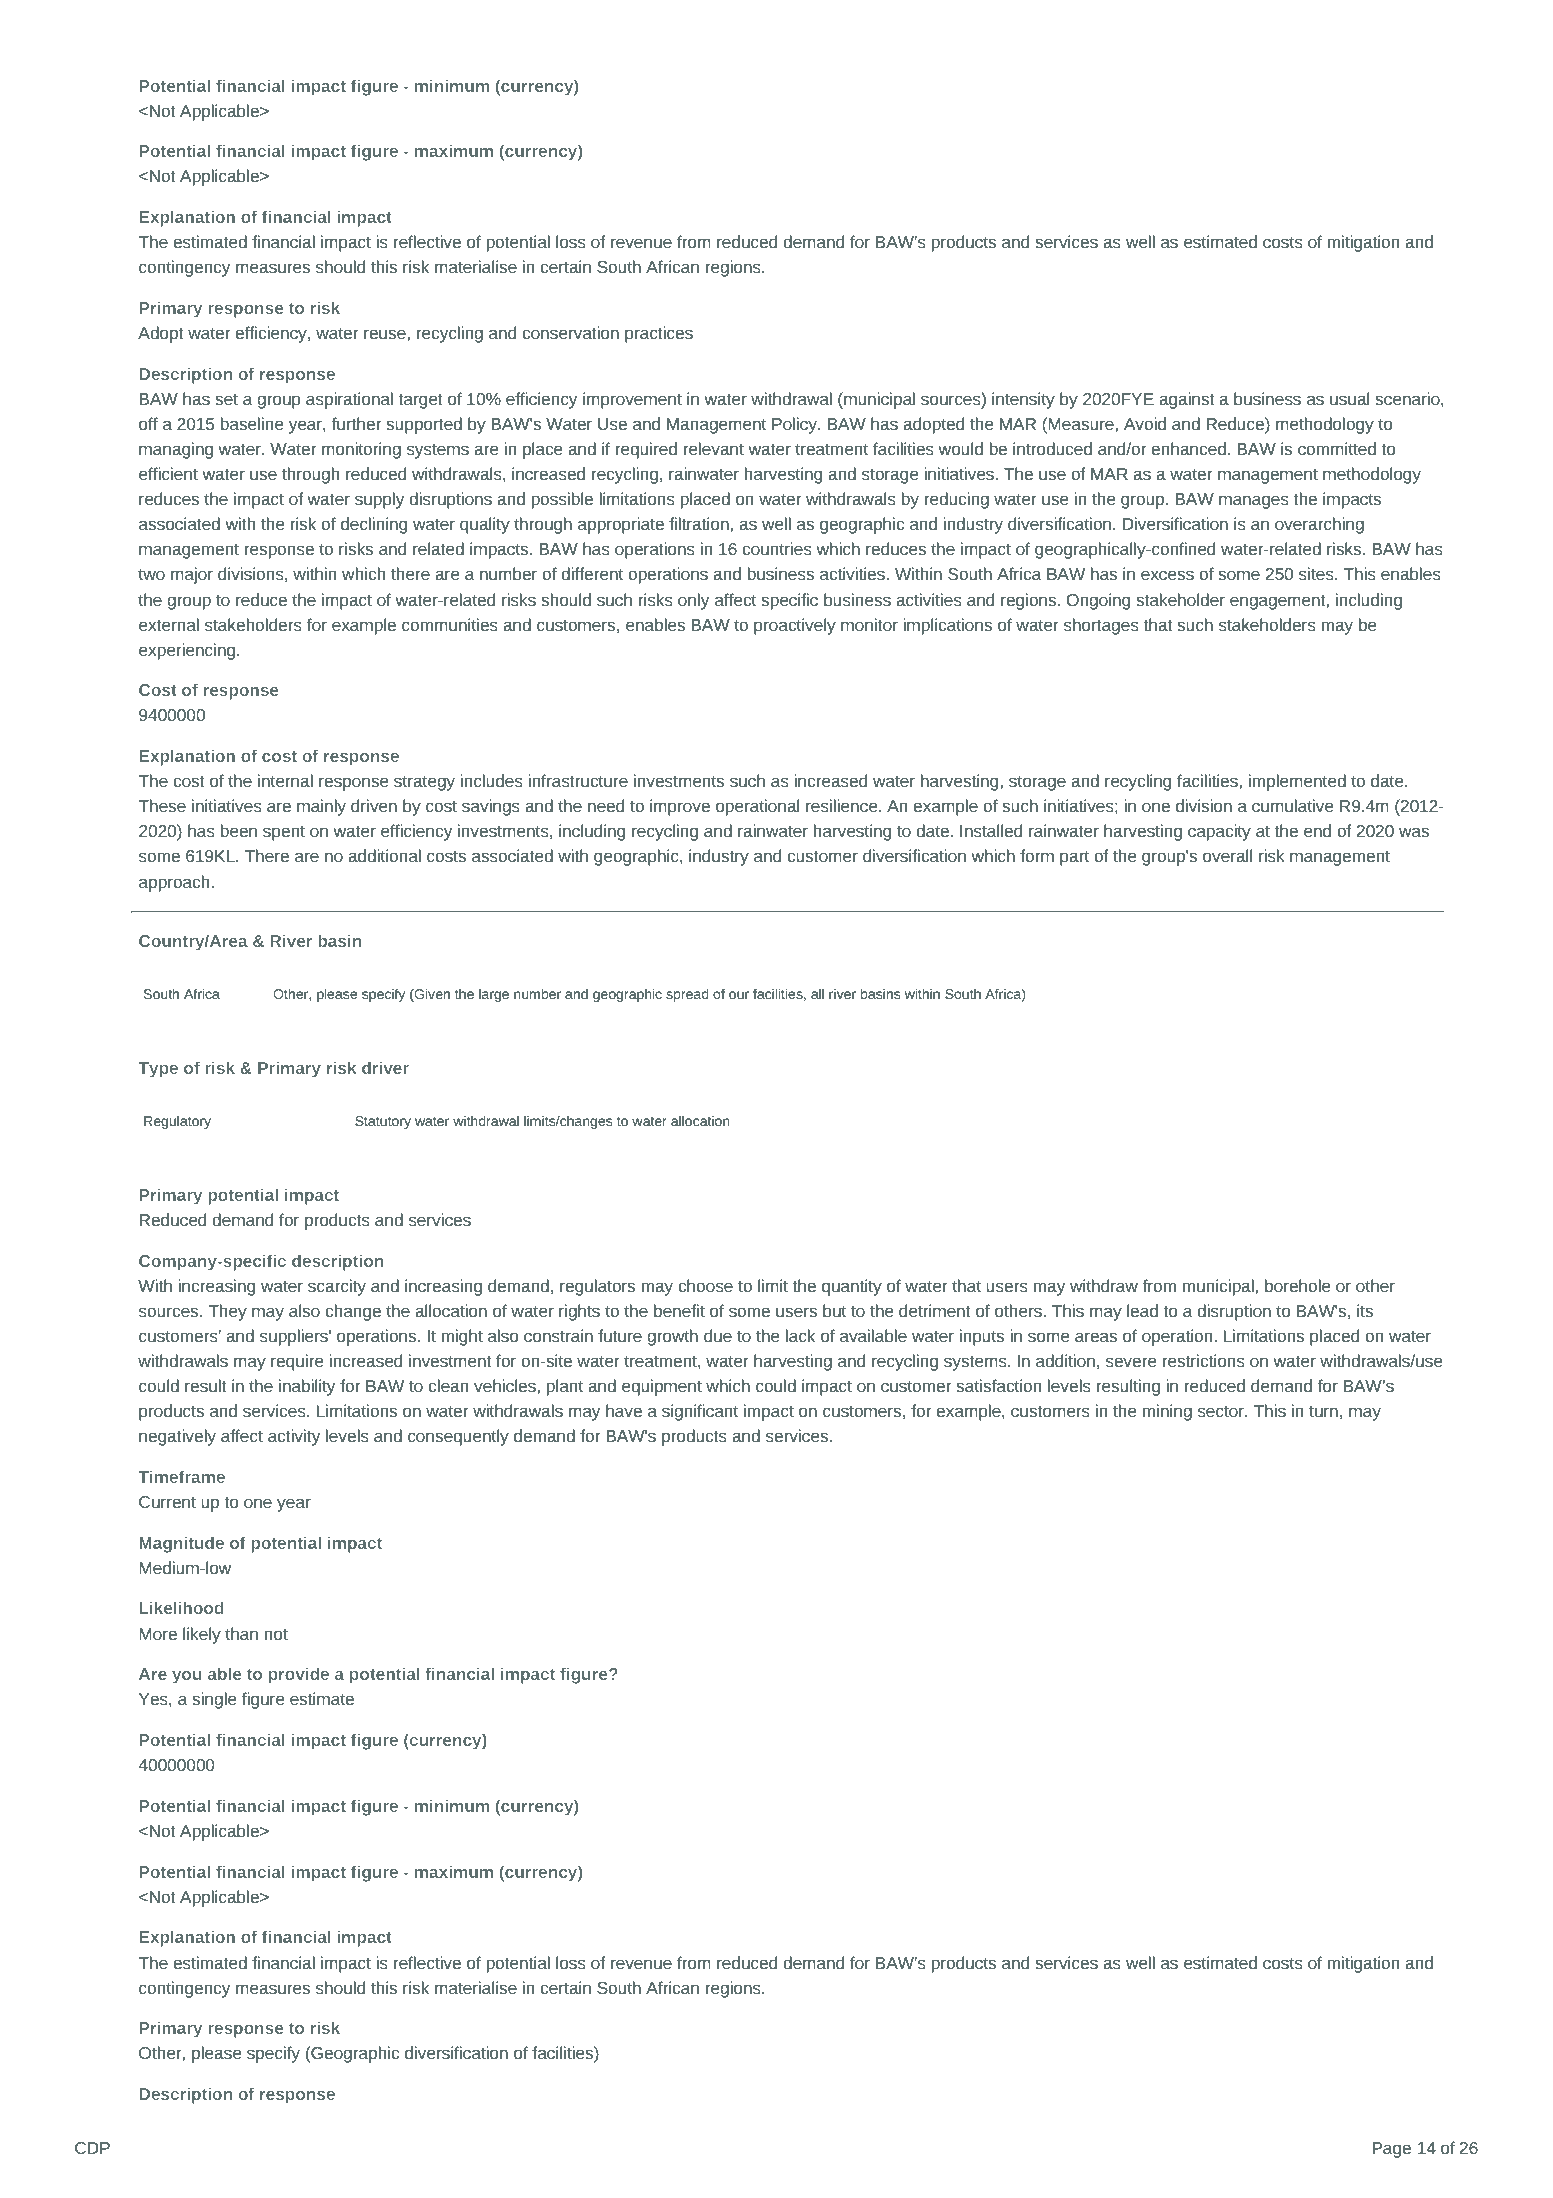  Describe the element at coordinates (1391, 2150) in the screenshot. I see `Page` at that location.
